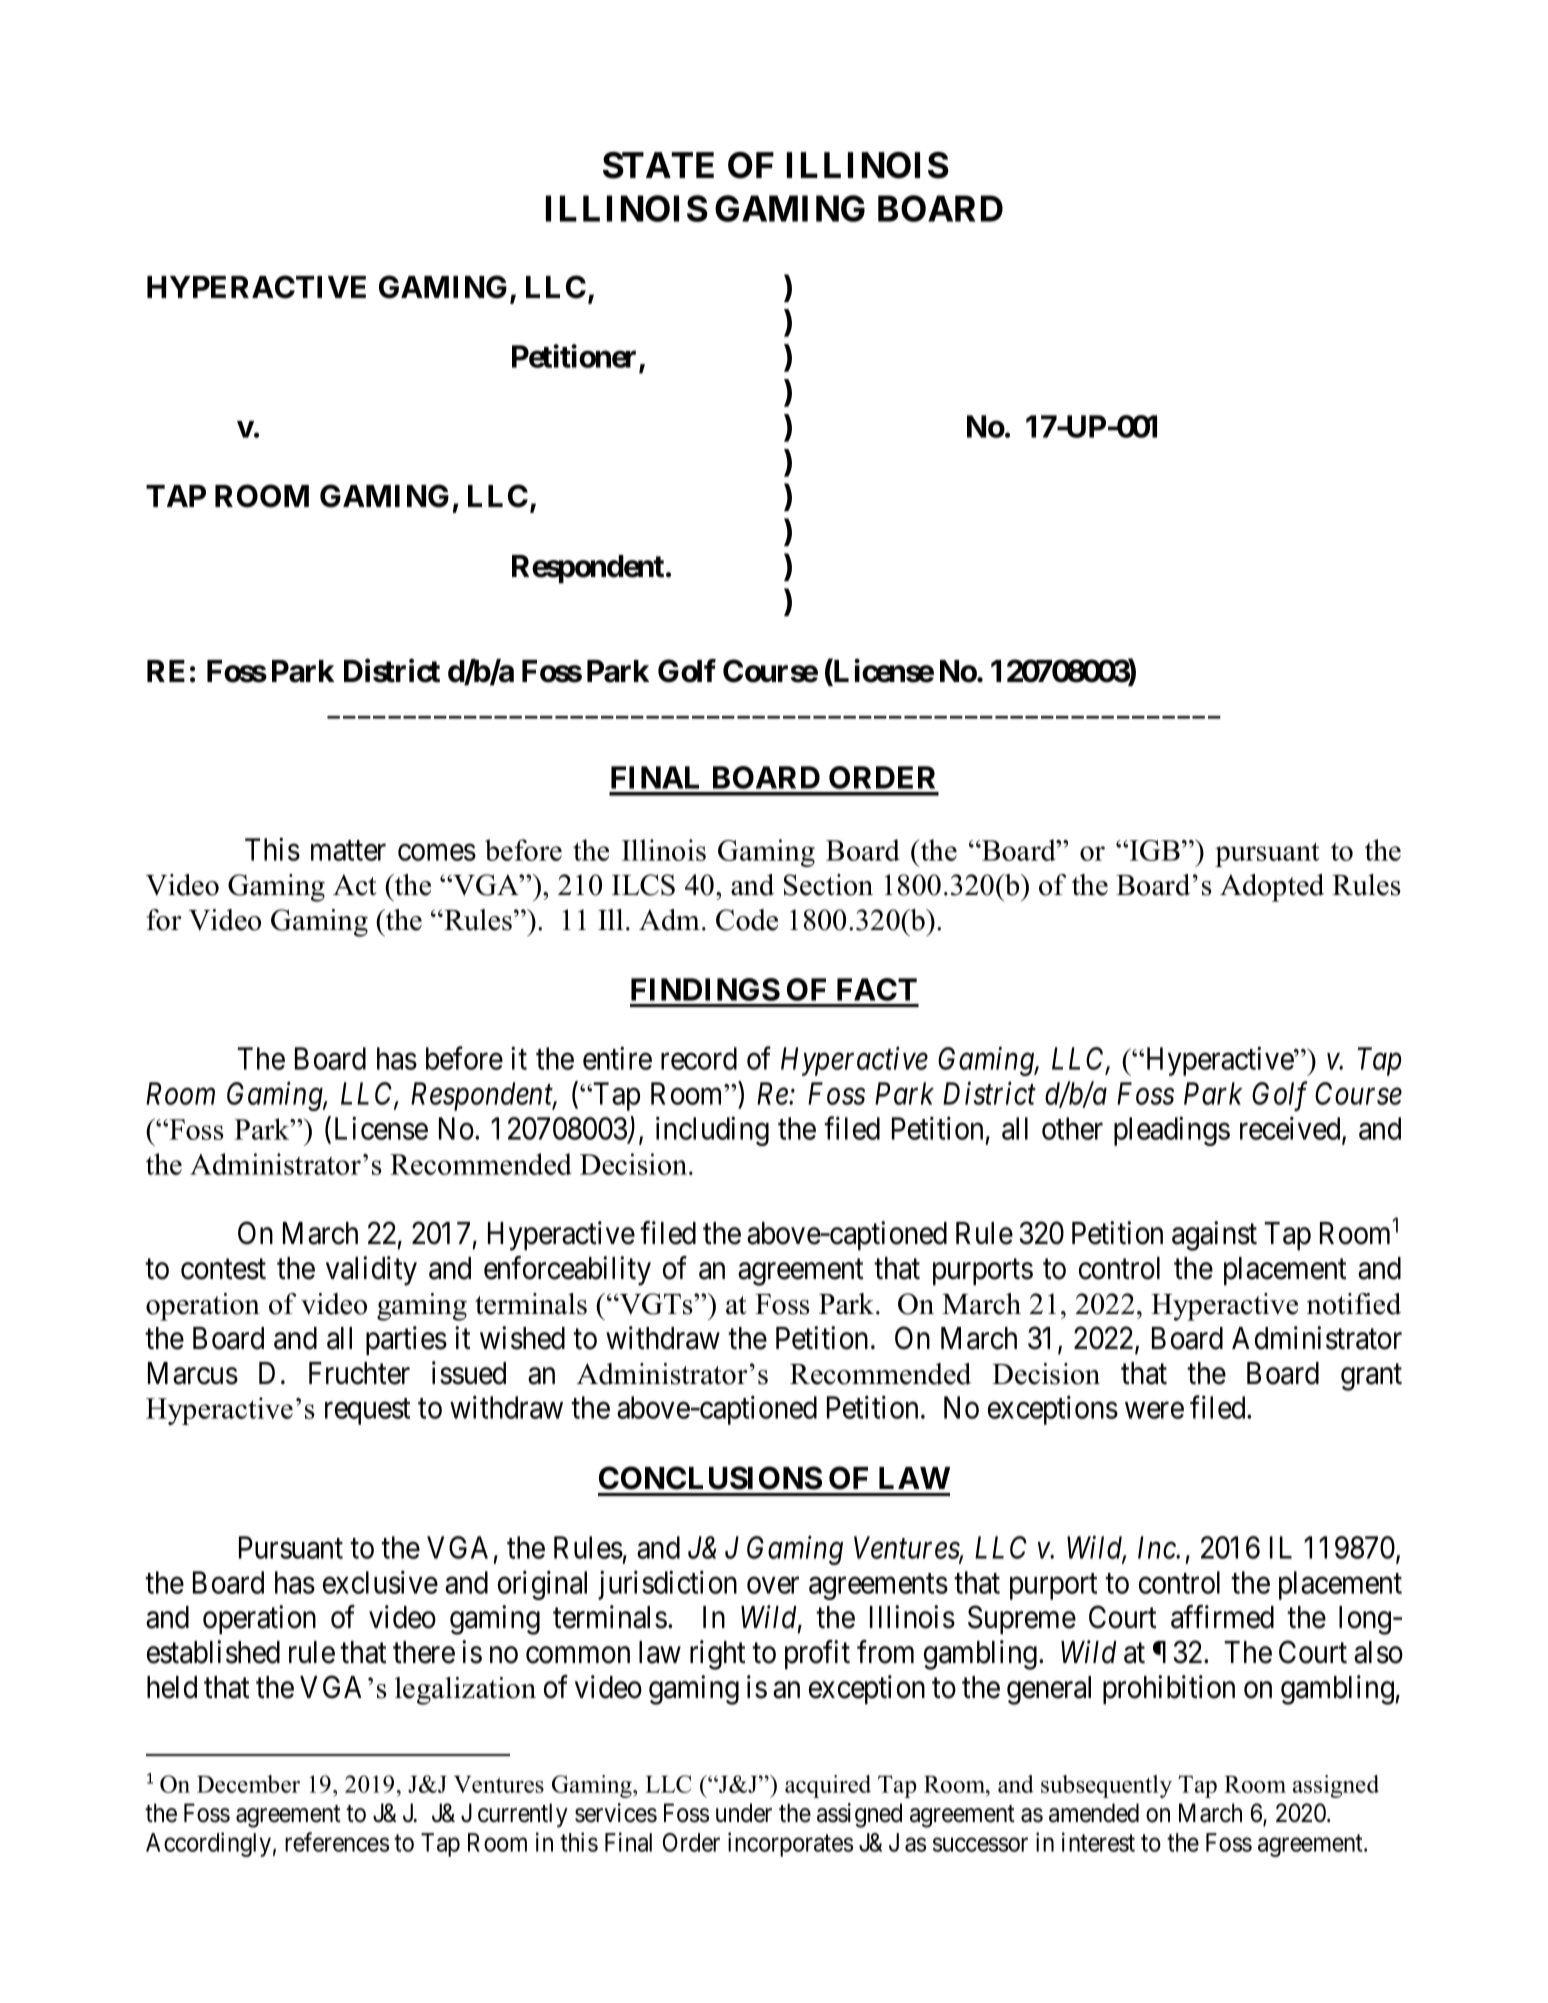 This image has width=1548, height=2003. What do you see at coordinates (1272, 888) in the image?
I see `Adopted` at bounding box center [1272, 888].
